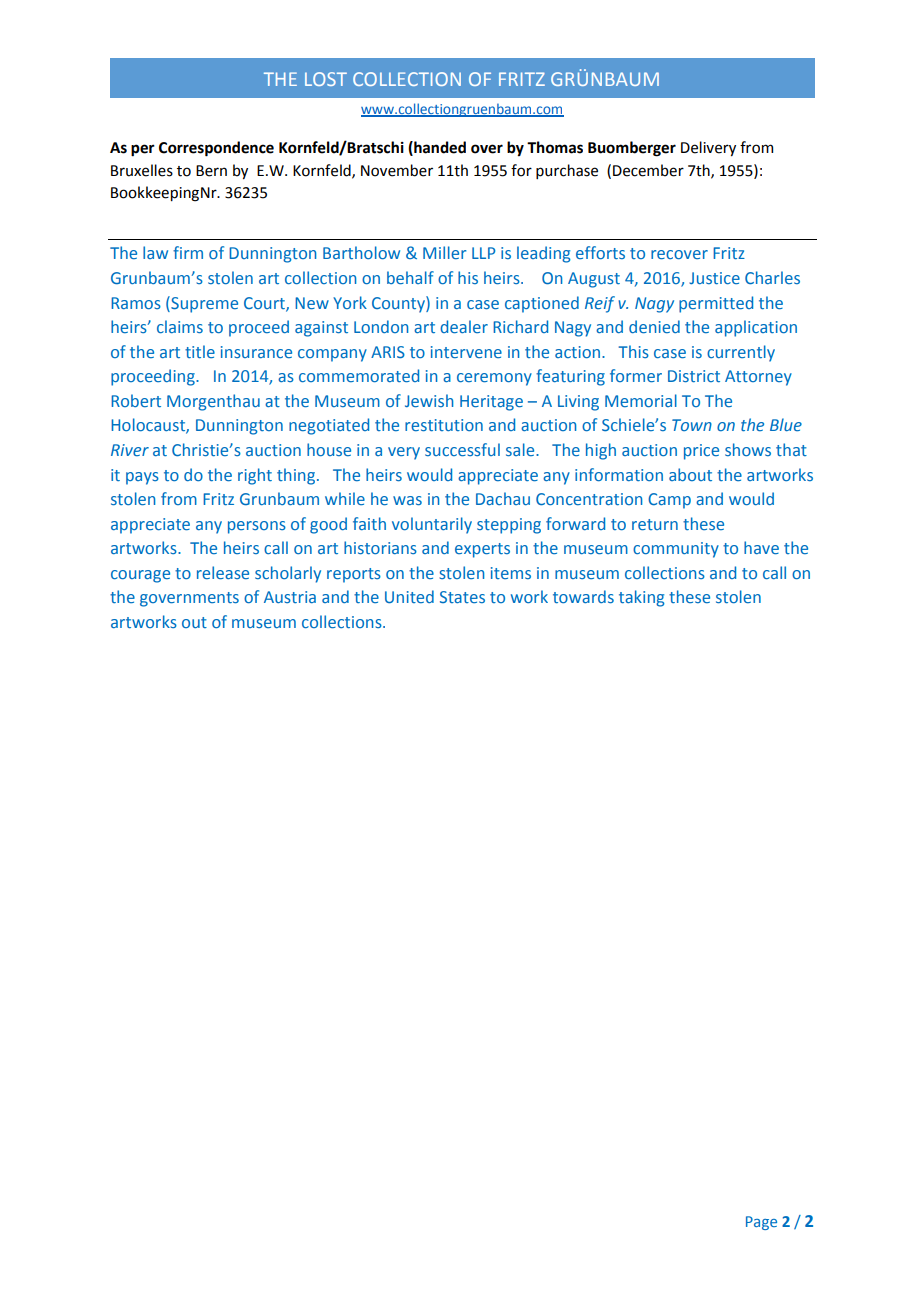 Image resolution: width=924 pixels, height=1308 pixels. Describe the element at coordinates (409, 596) in the page. I see `United` at that location.
